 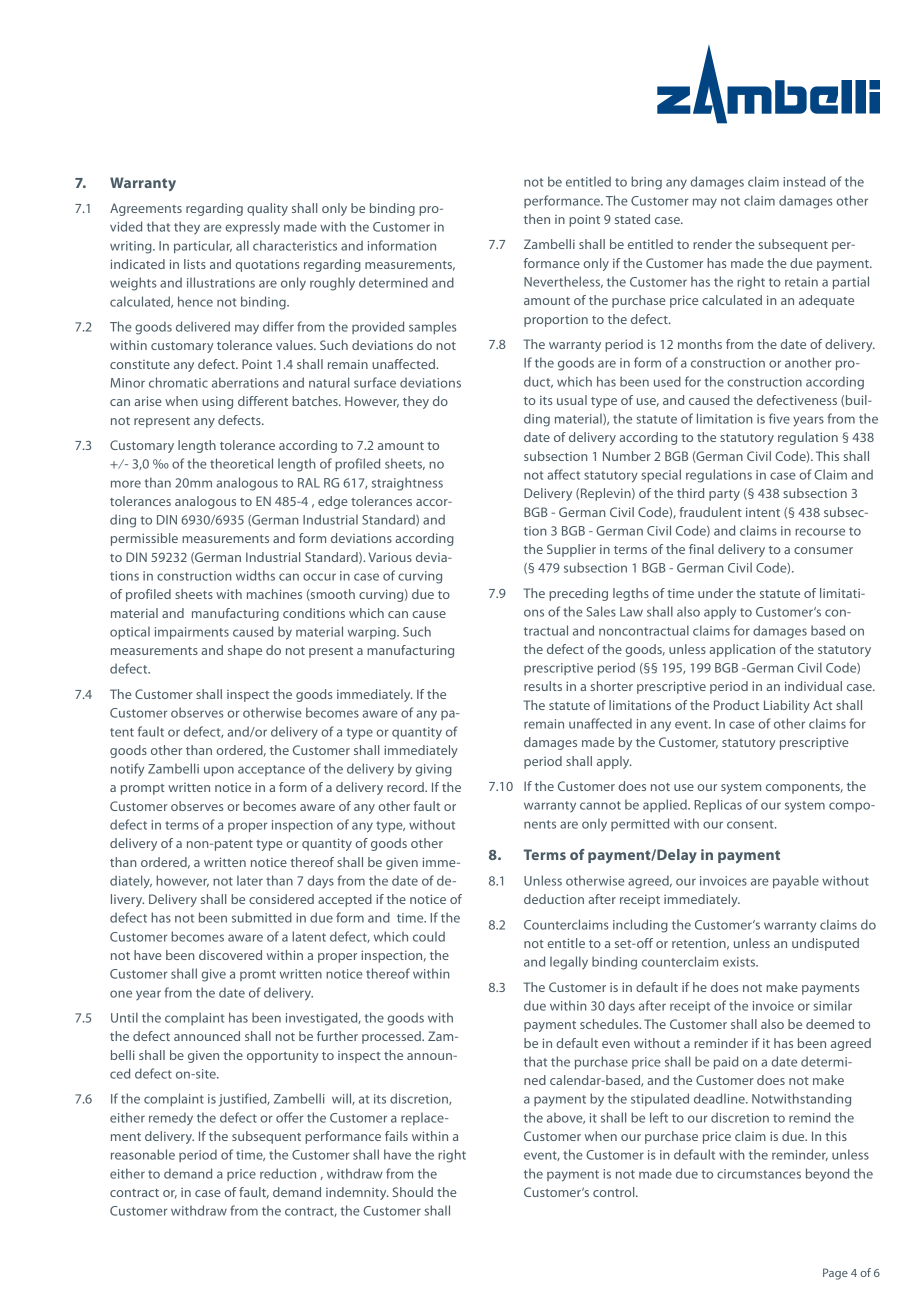 I want to click on reasonable, so click(x=143, y=1154).
